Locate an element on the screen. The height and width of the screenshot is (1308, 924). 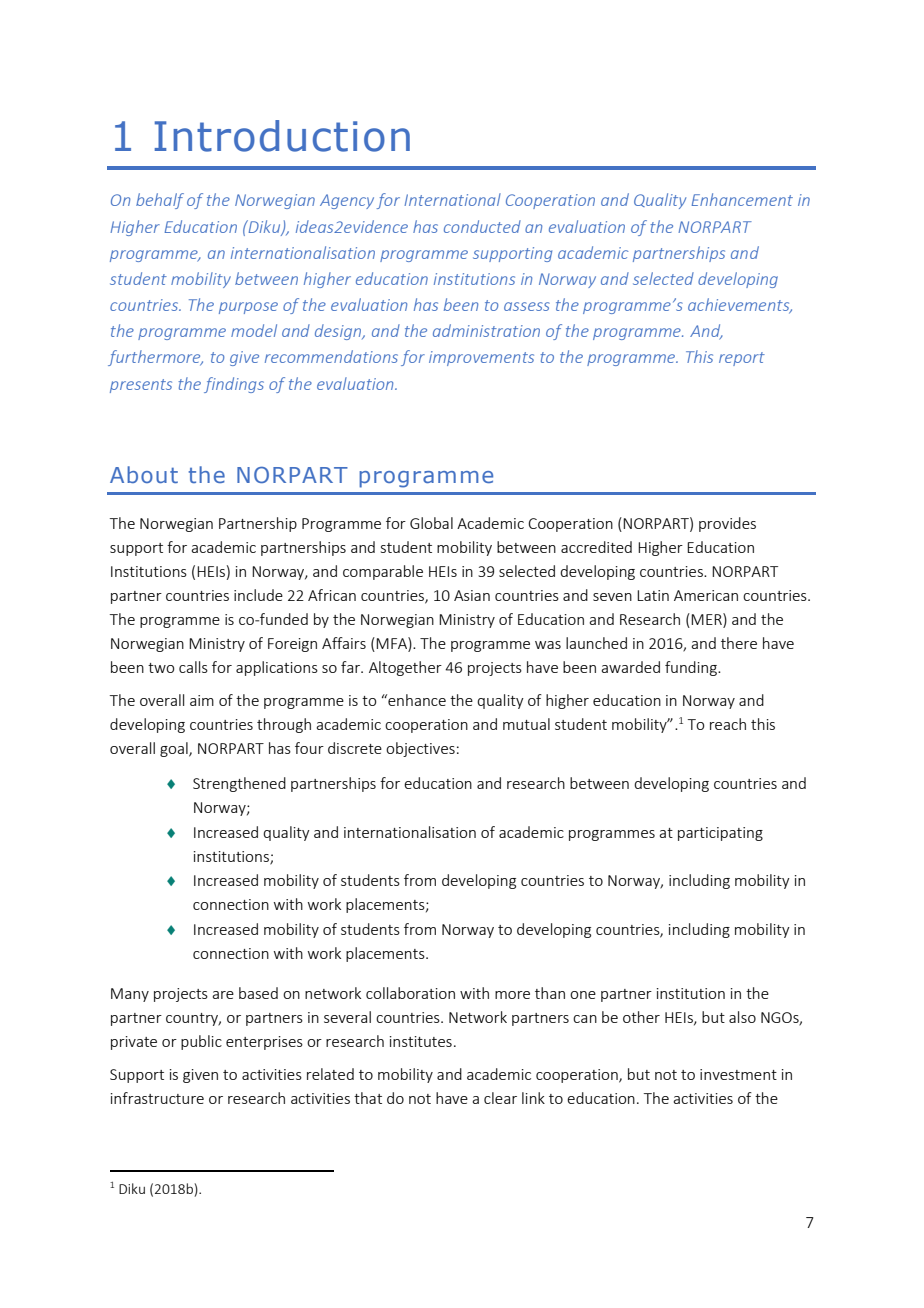
findings is located at coordinates (234, 385).
